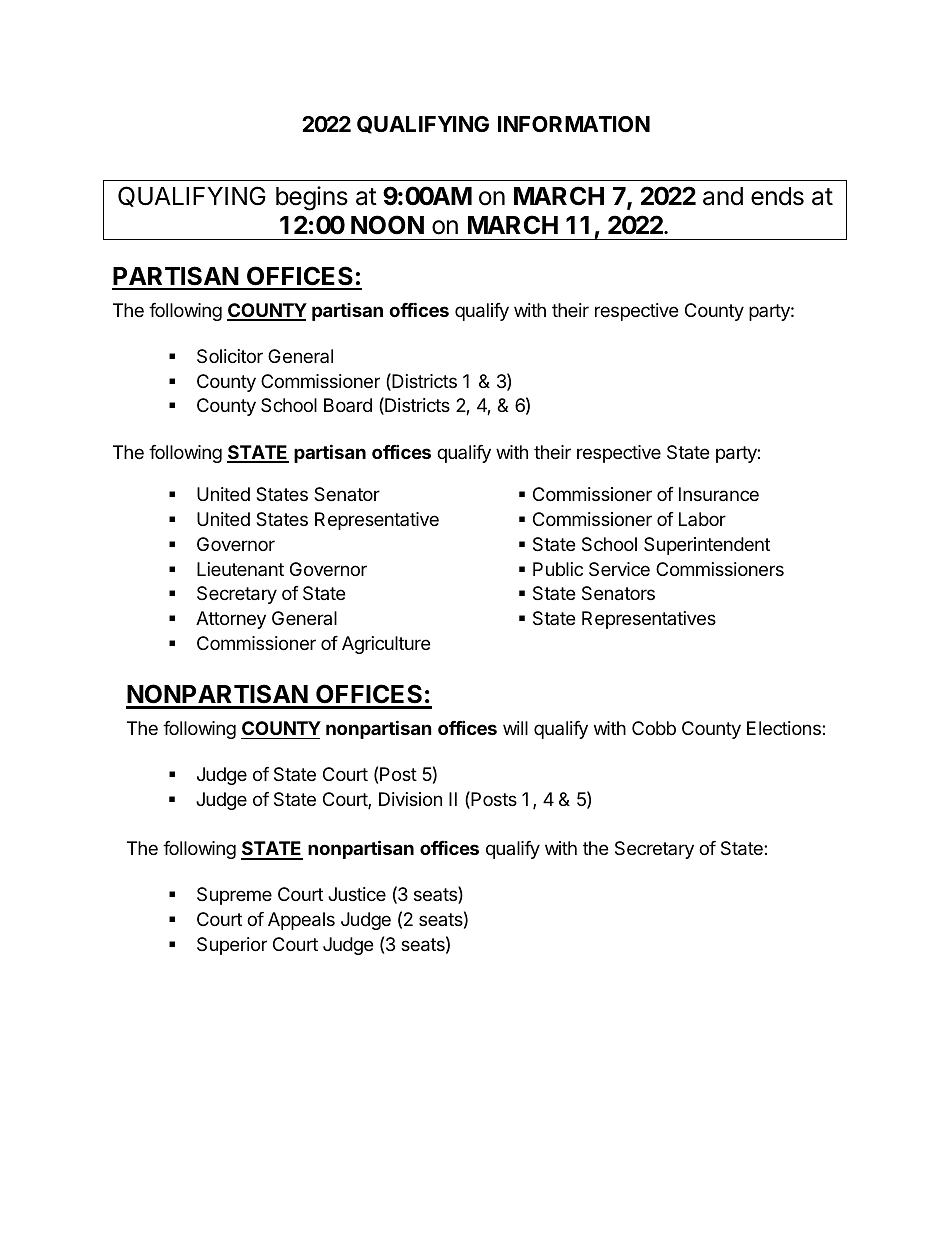  Describe the element at coordinates (240, 569) in the image. I see `Lieutenant` at that location.
